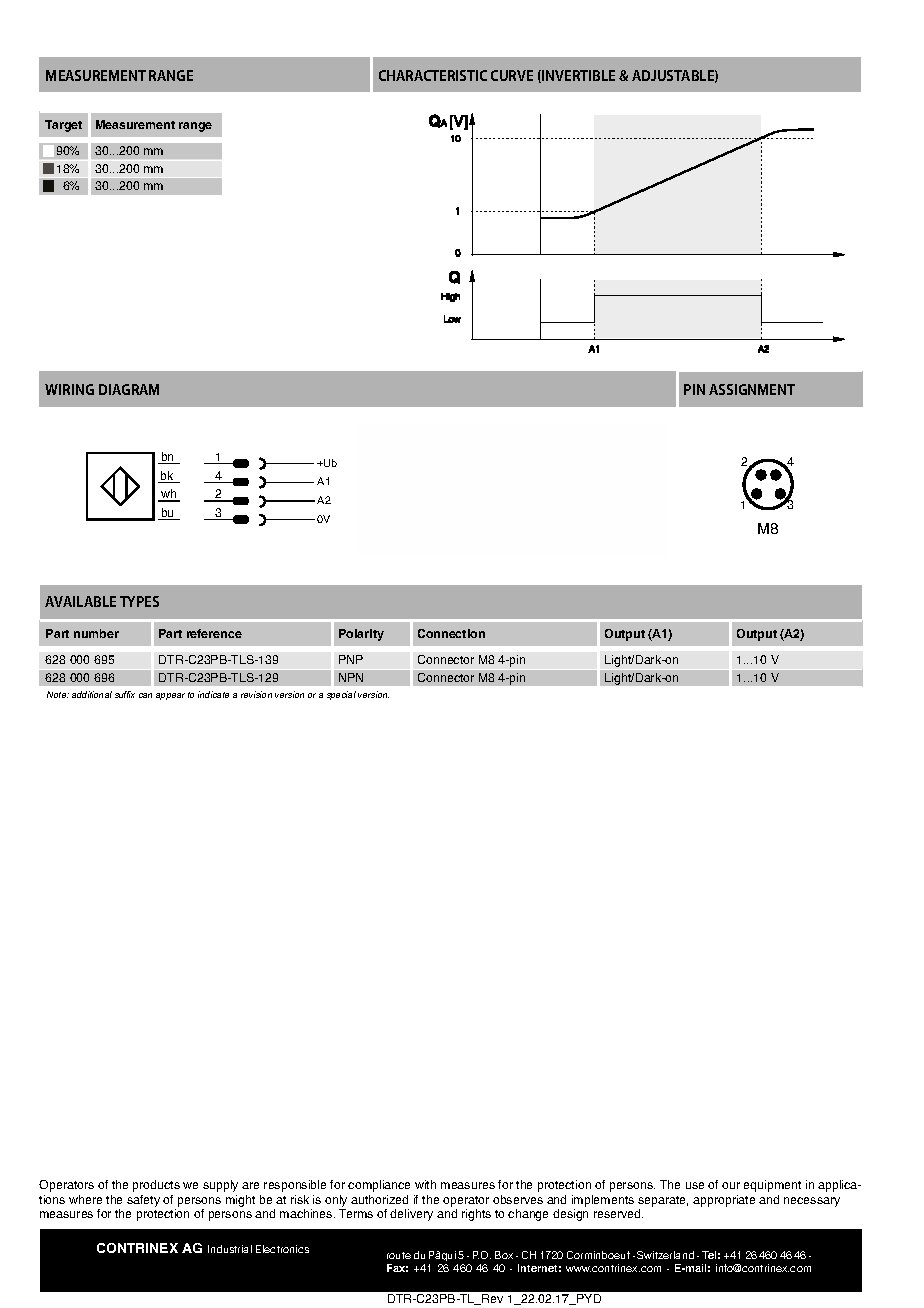 The width and height of the page is (924, 1308). What do you see at coordinates (577, 76) in the page?
I see `INVERTIBLE` at bounding box center [577, 76].
